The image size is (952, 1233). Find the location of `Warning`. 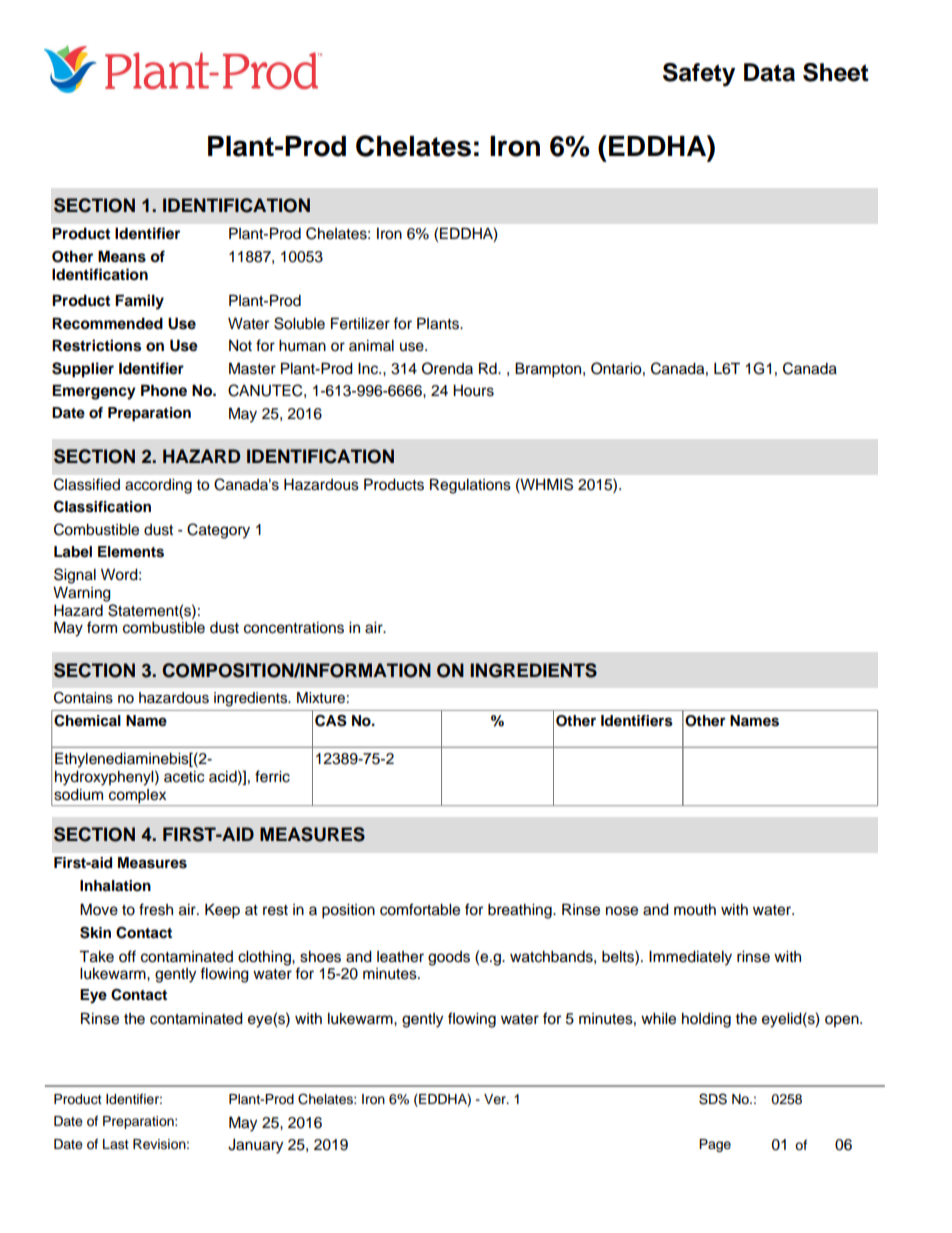

Warning is located at coordinates (82, 594).
